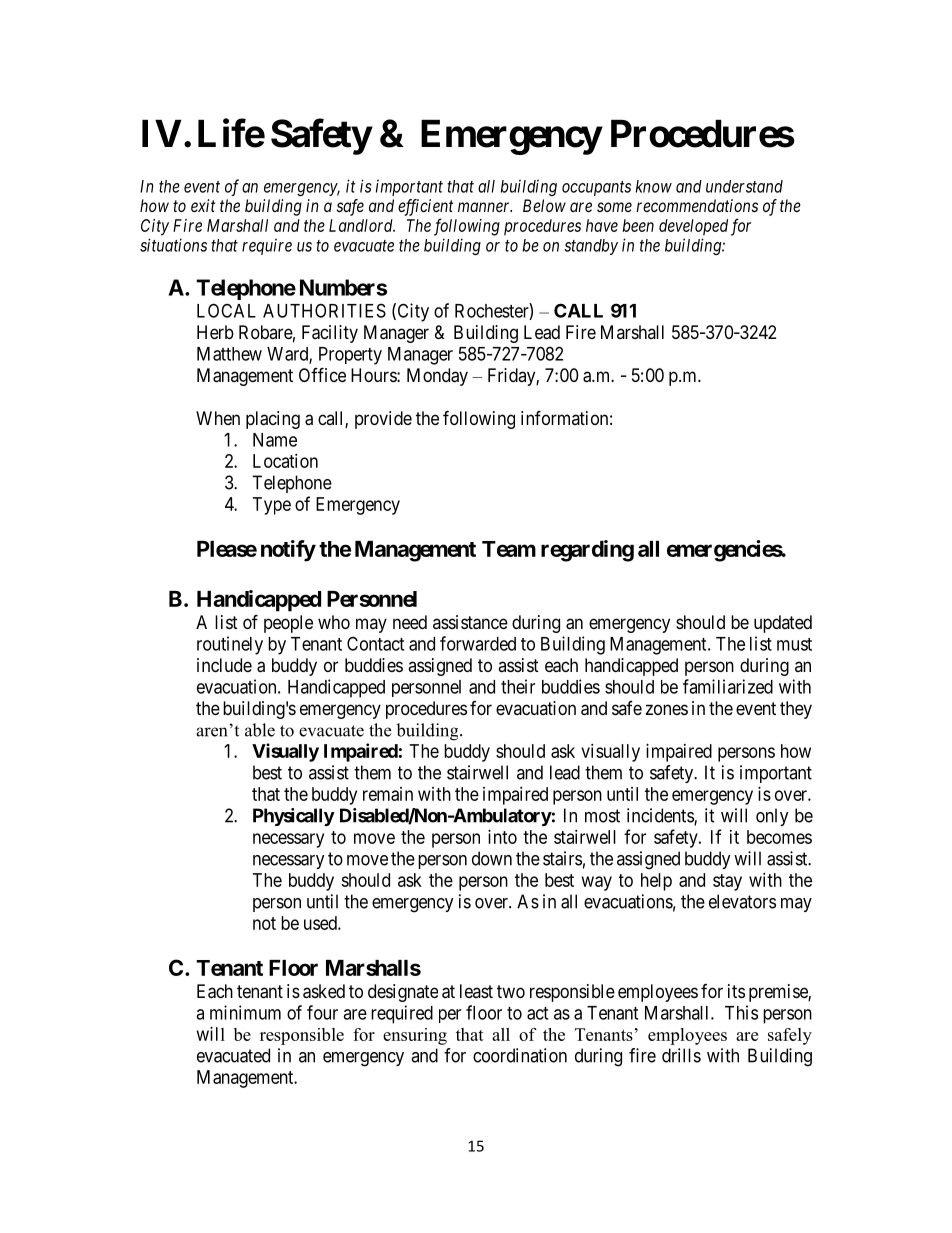 This page has height=1233, width=952. What do you see at coordinates (783, 624) in the page?
I see `updated` at bounding box center [783, 624].
